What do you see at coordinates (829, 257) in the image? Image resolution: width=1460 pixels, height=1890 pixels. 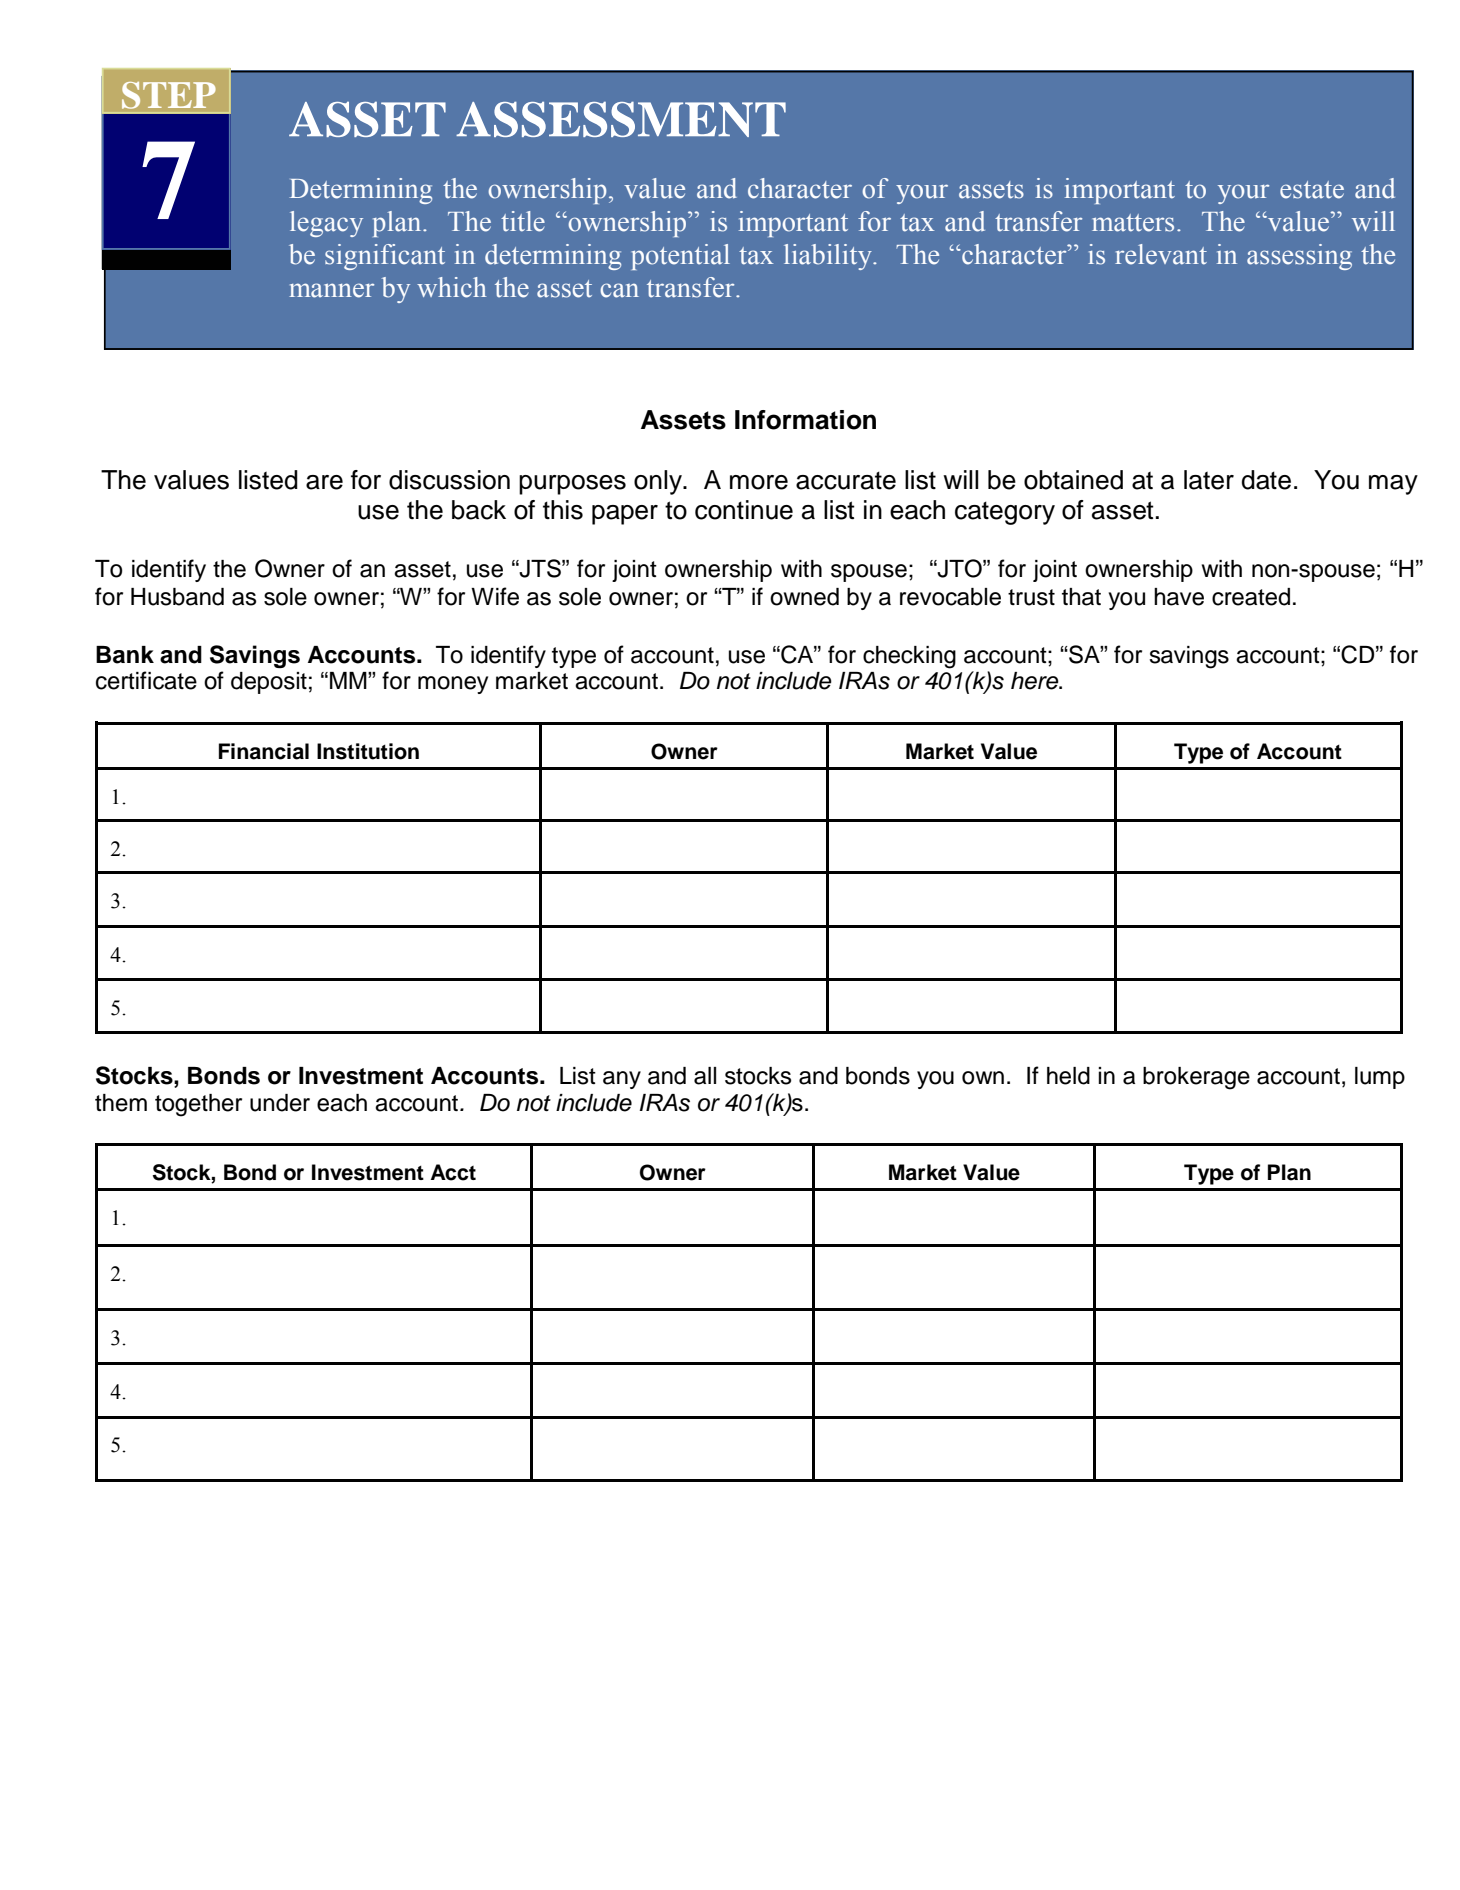 I see `liability` at bounding box center [829, 257].
